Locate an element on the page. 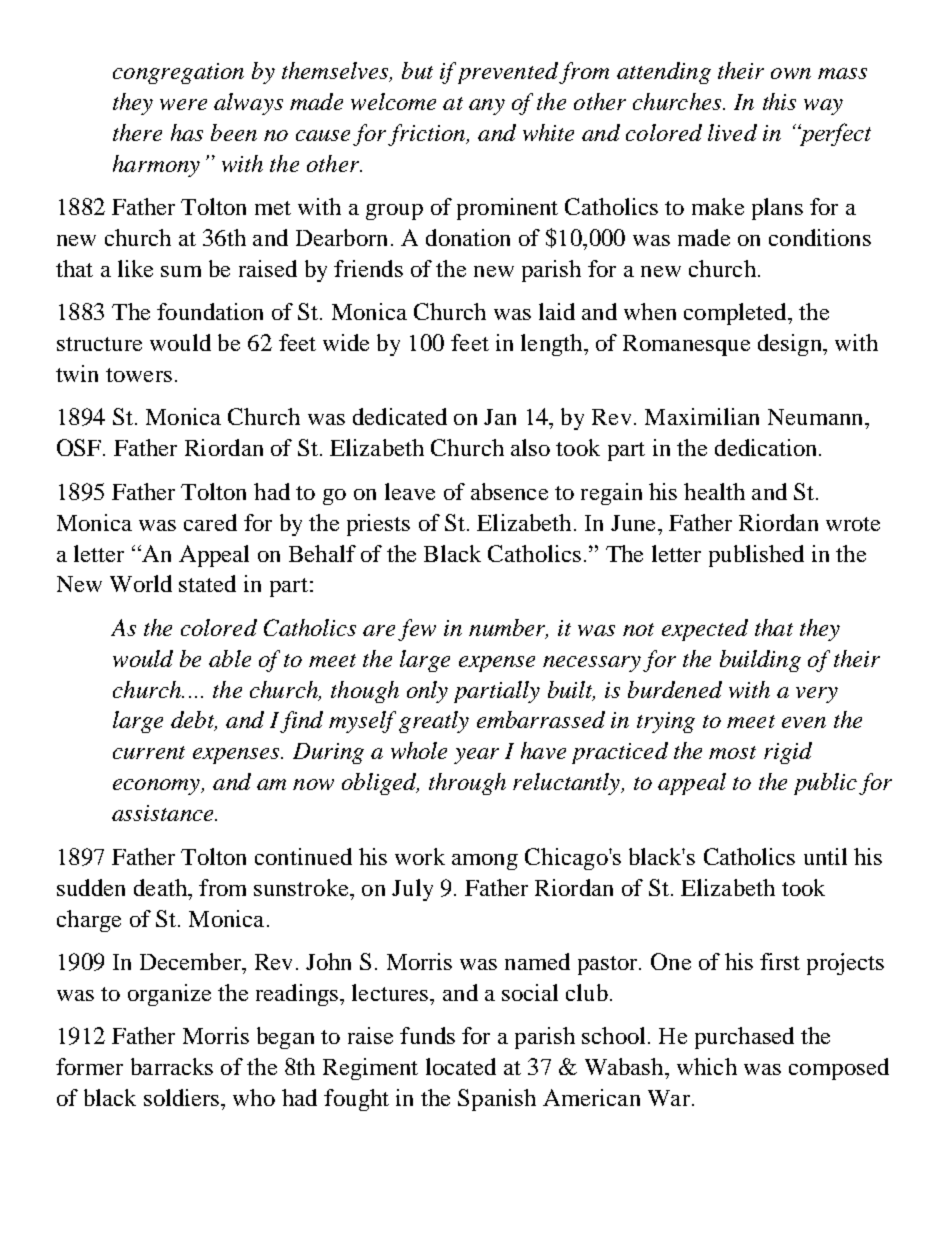 Image resolution: width=952 pixels, height=1233 pixels. this is located at coordinates (779, 101).
